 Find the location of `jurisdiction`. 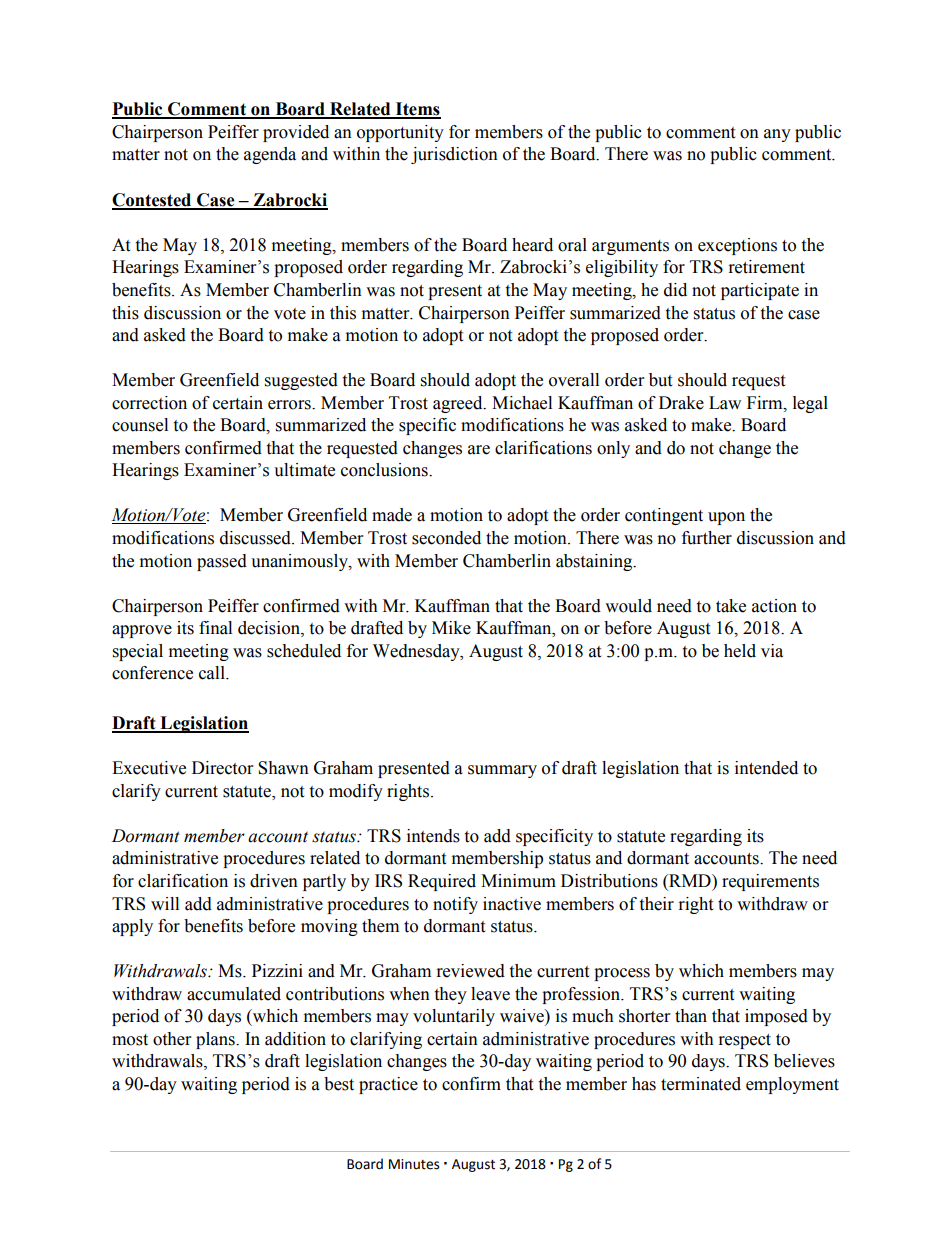

jurisdiction is located at coordinates (454, 155).
